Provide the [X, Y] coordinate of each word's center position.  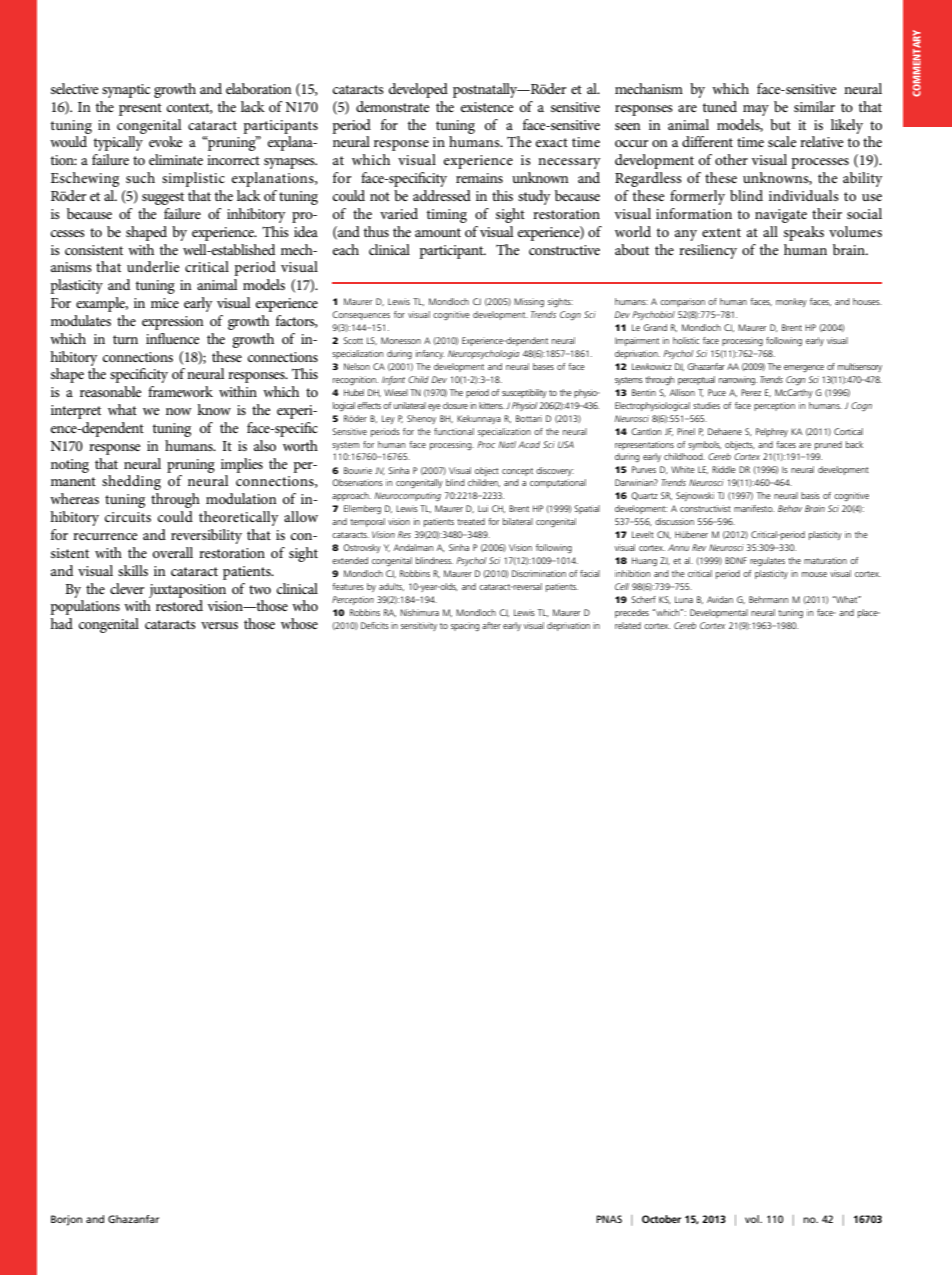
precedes [632, 613]
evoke [166, 141]
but [780, 124]
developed [418, 90]
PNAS [609, 1219]
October [661, 1219]
